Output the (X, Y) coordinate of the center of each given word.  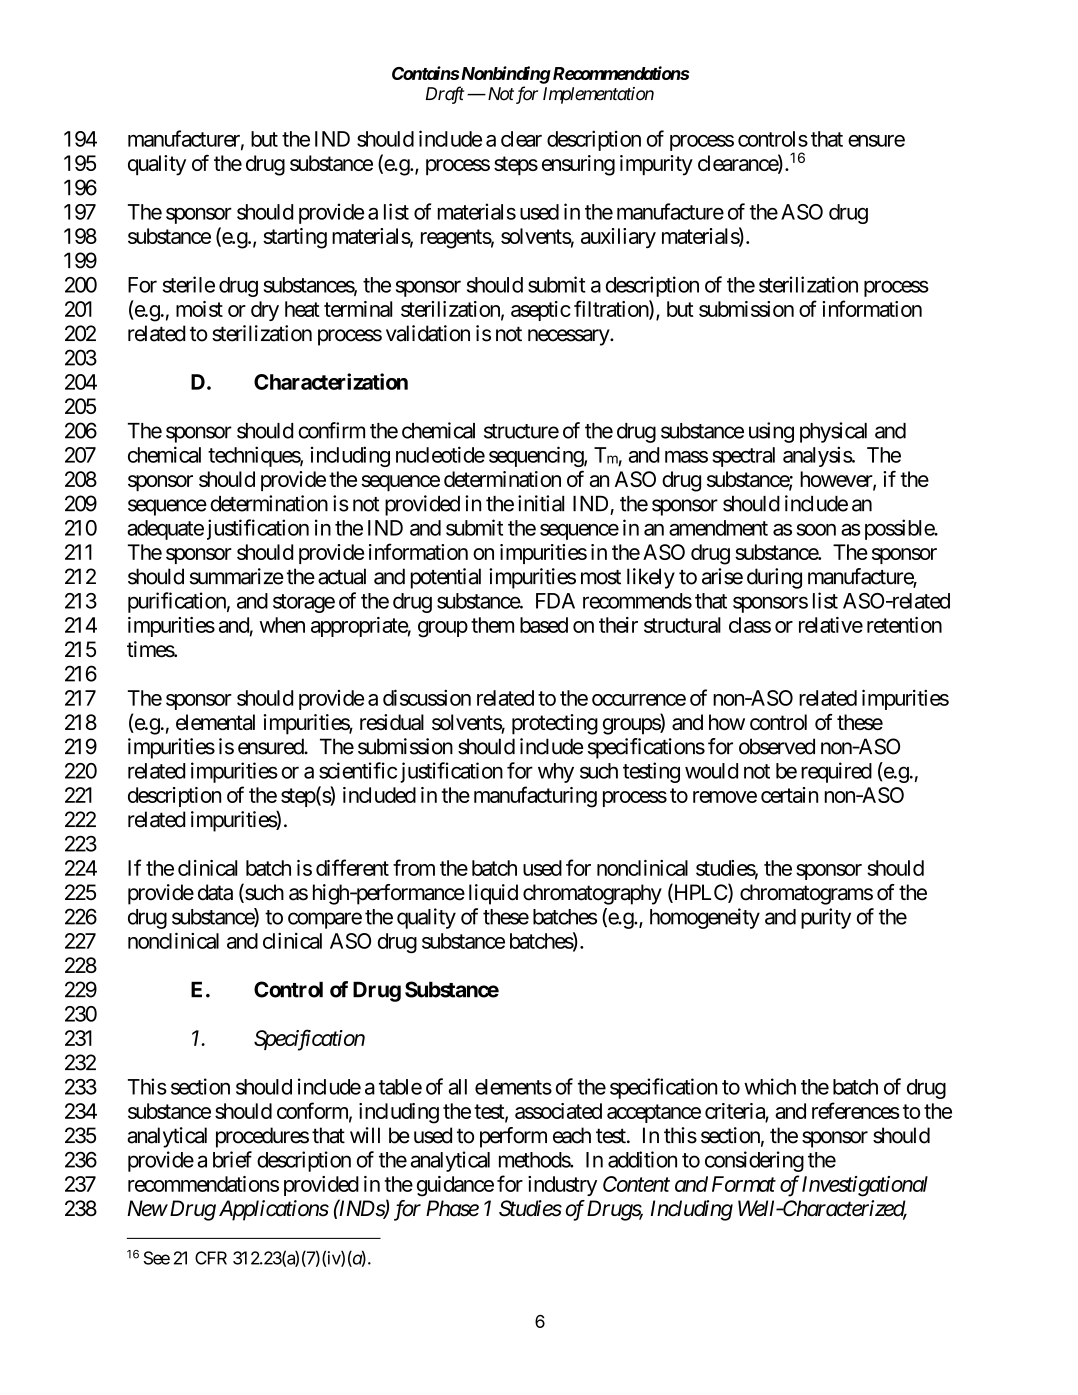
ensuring (578, 165)
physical (833, 432)
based (544, 625)
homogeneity (705, 918)
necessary (569, 337)
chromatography (592, 894)
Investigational (865, 1186)
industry (562, 1186)
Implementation (598, 95)
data (215, 892)
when (282, 625)
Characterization (331, 381)
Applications (274, 1210)
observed (777, 746)
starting (295, 238)
